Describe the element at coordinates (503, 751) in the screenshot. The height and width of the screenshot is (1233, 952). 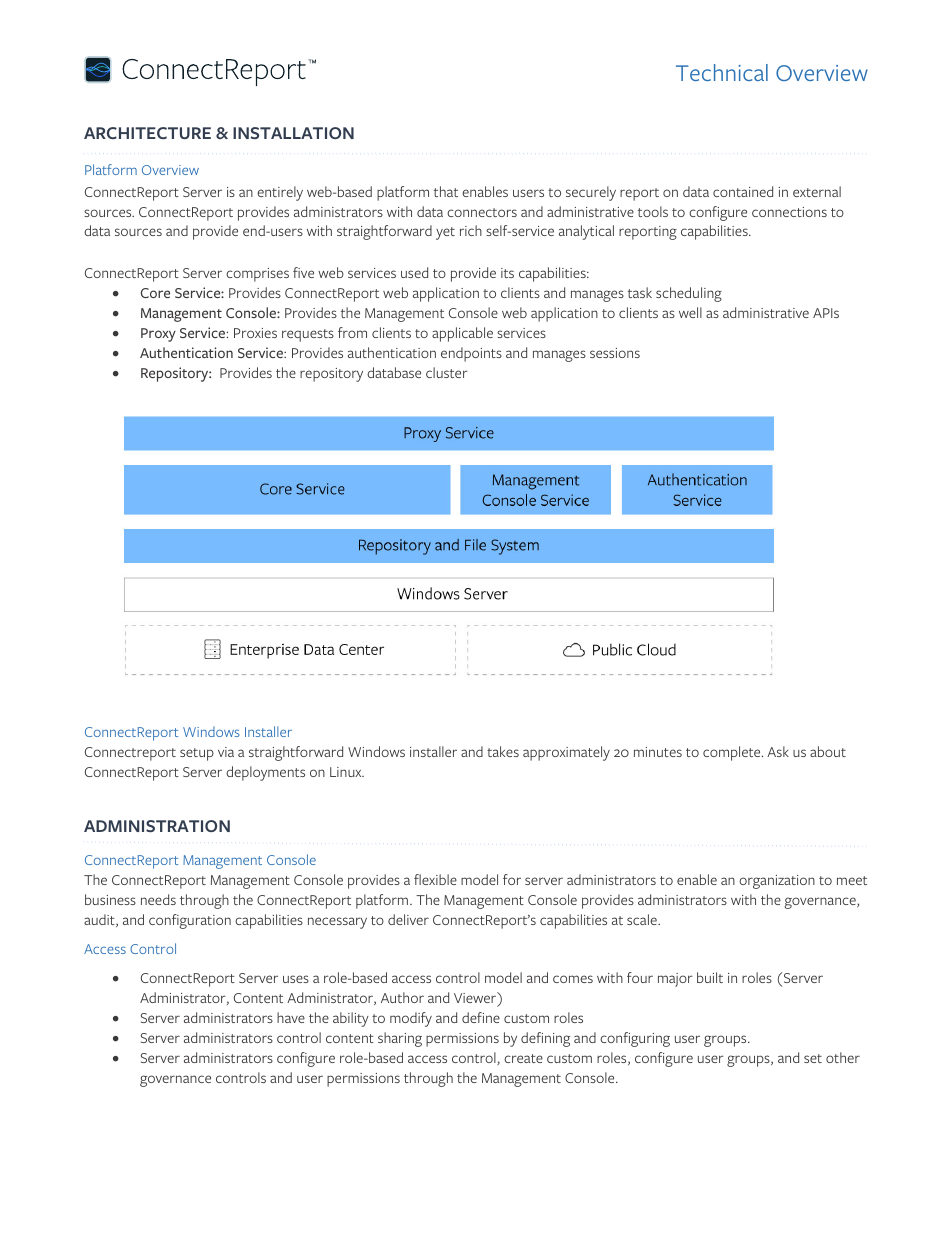
I see `takes` at that location.
